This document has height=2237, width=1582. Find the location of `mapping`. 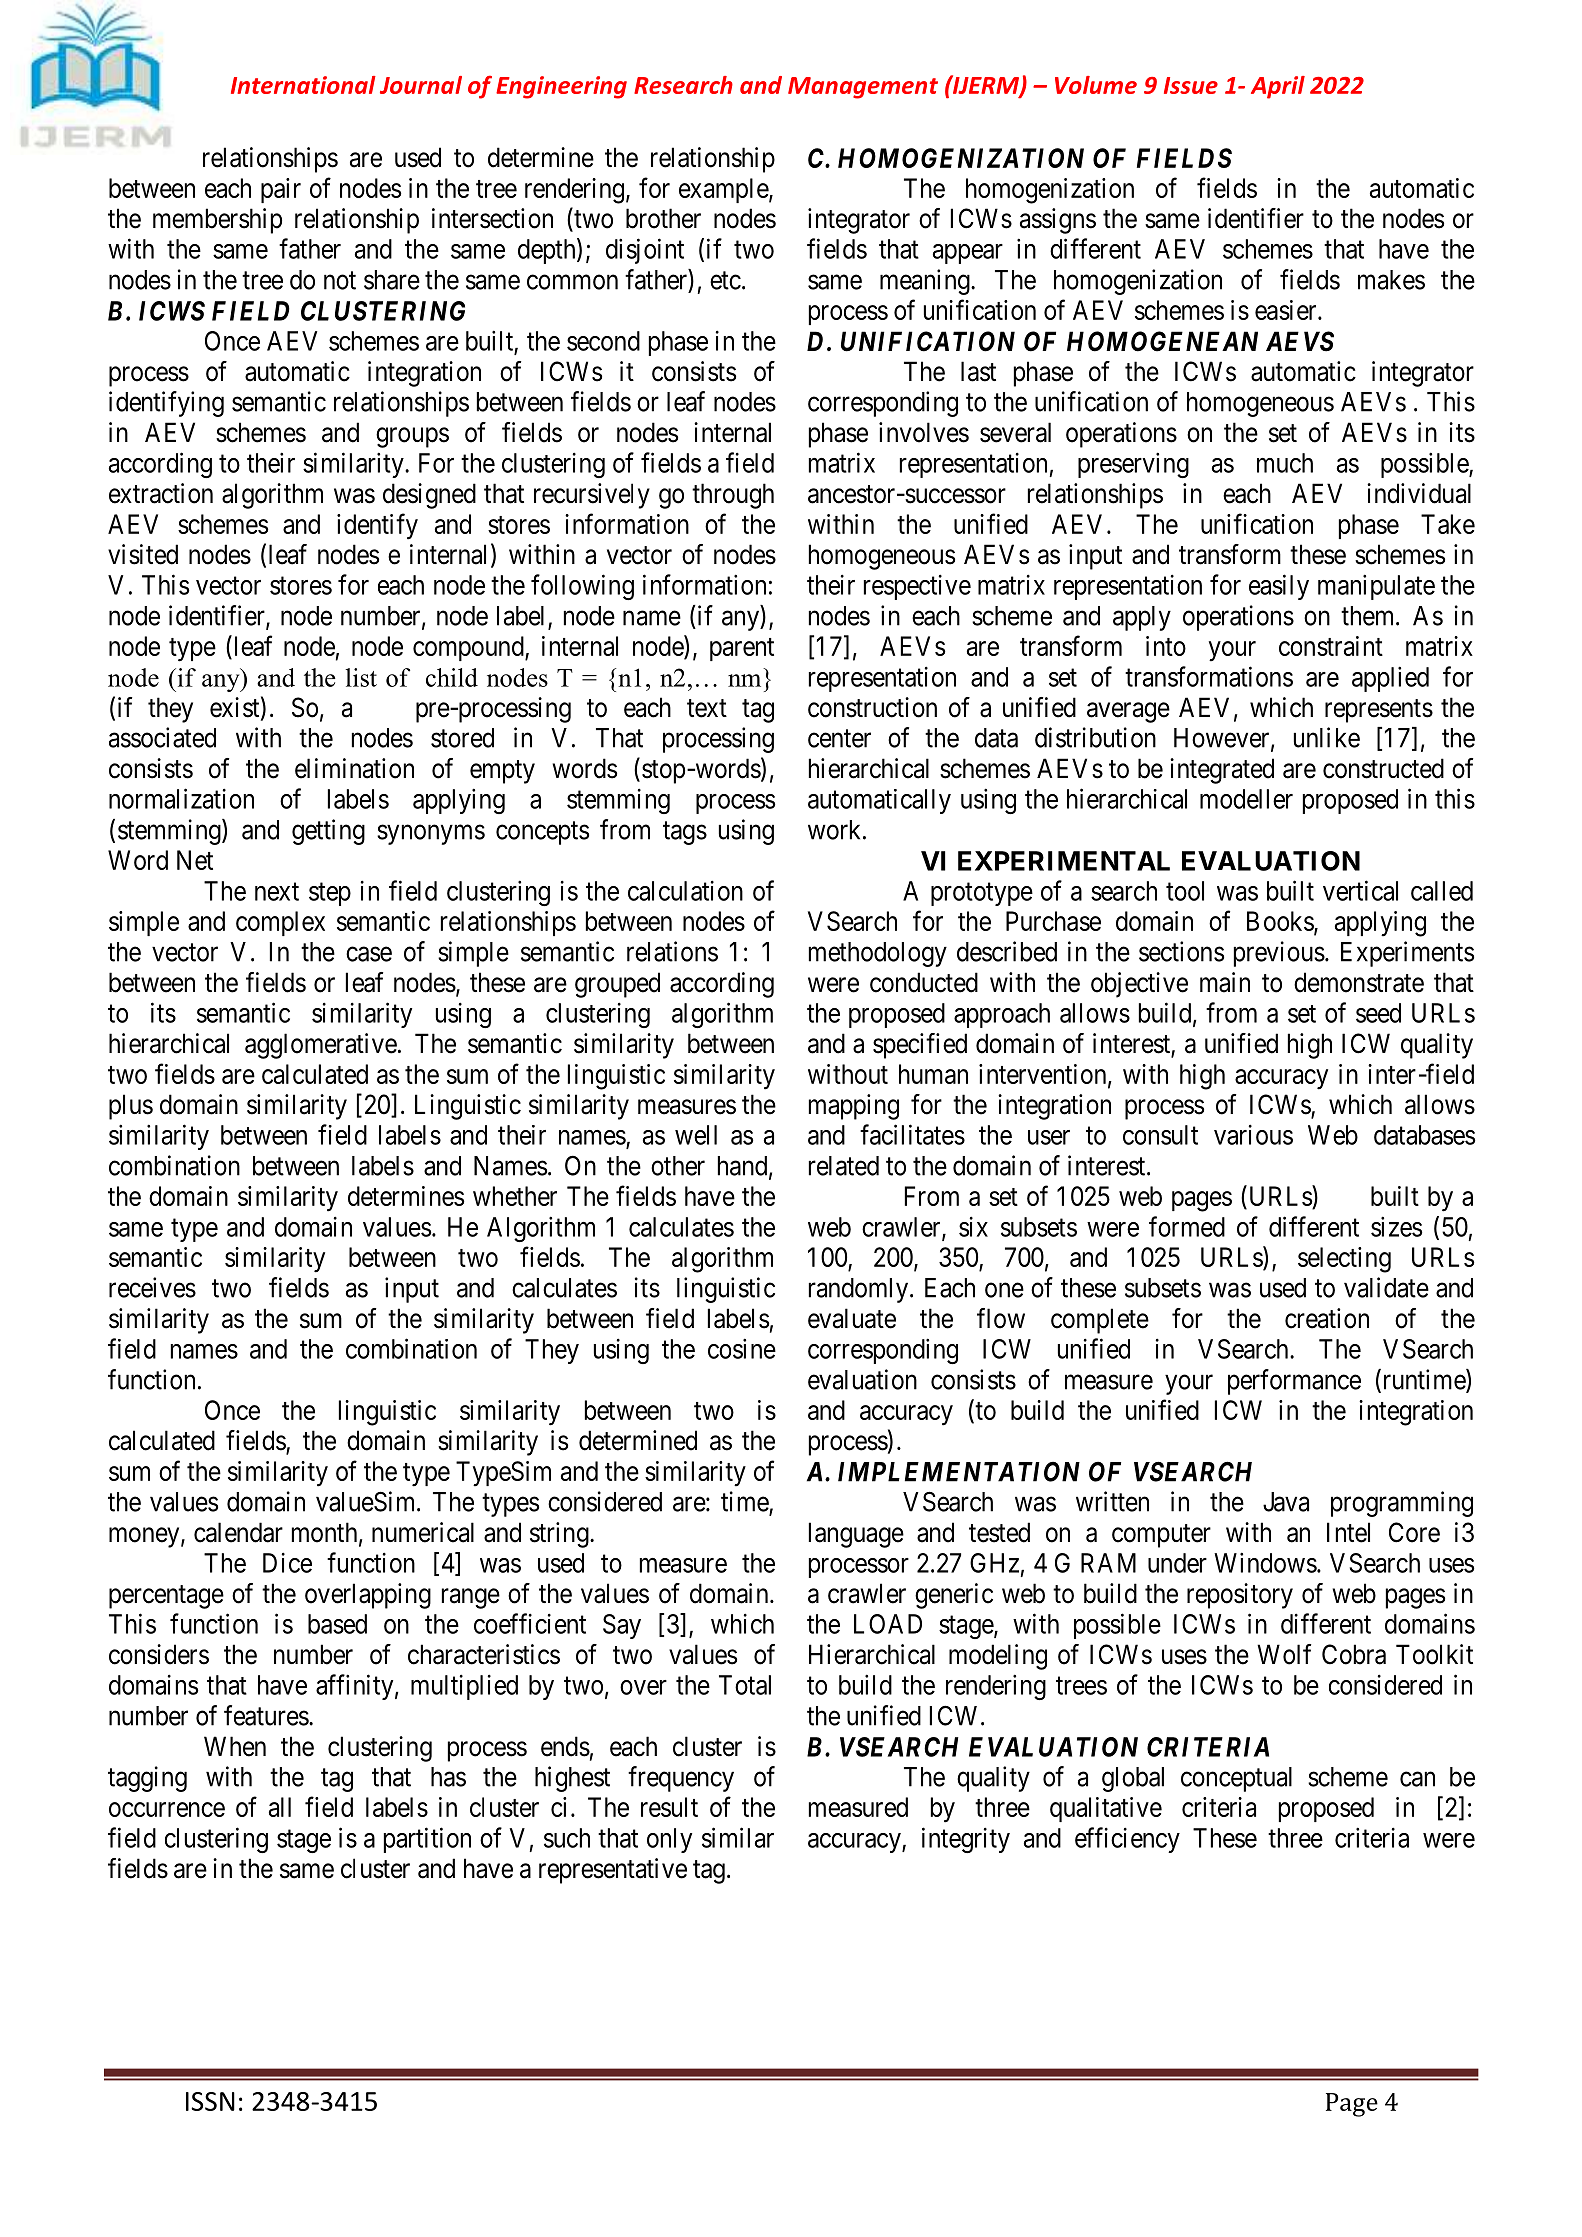

mapping is located at coordinates (854, 1107).
